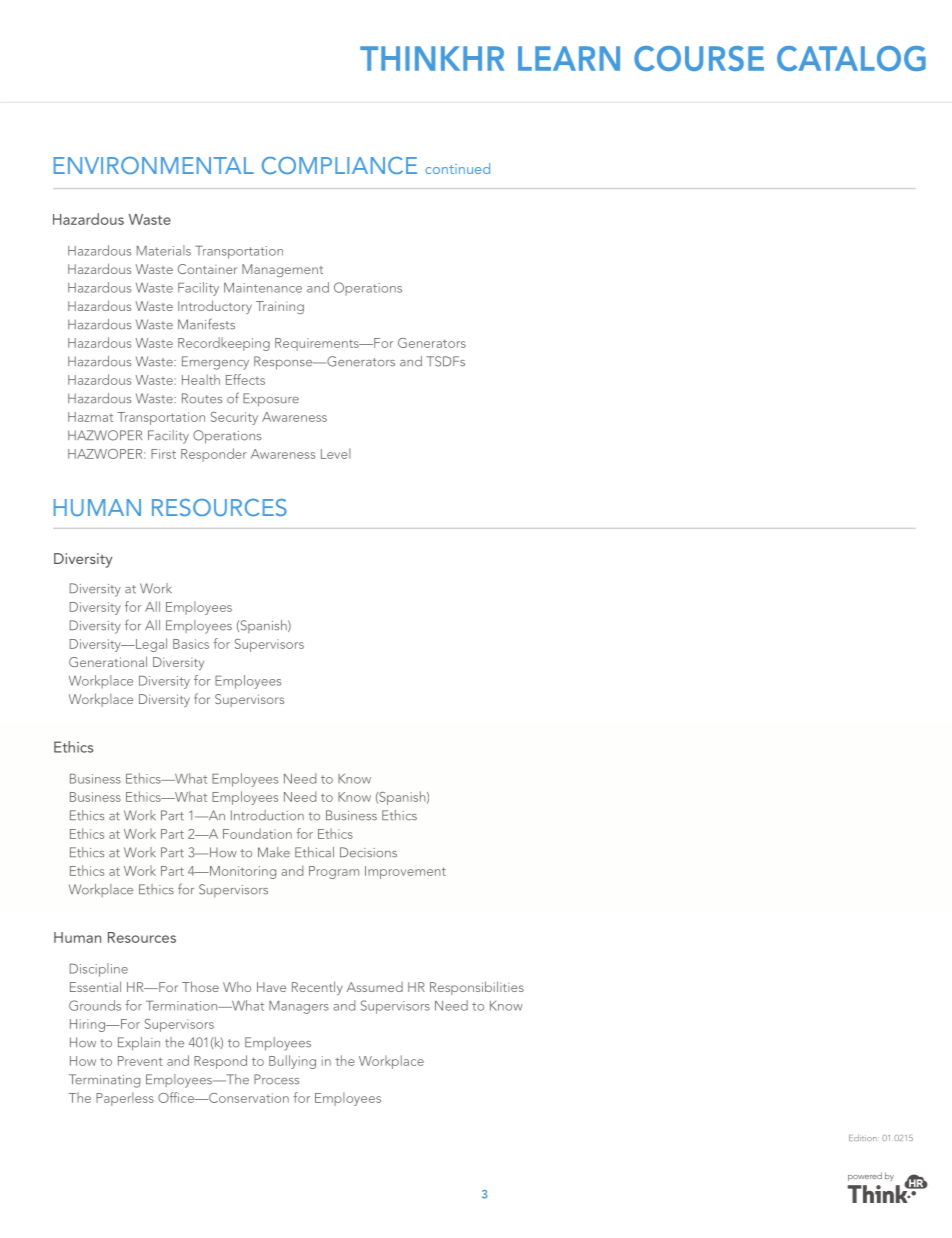 The image size is (952, 1238). I want to click on Responsibilities, so click(477, 988).
